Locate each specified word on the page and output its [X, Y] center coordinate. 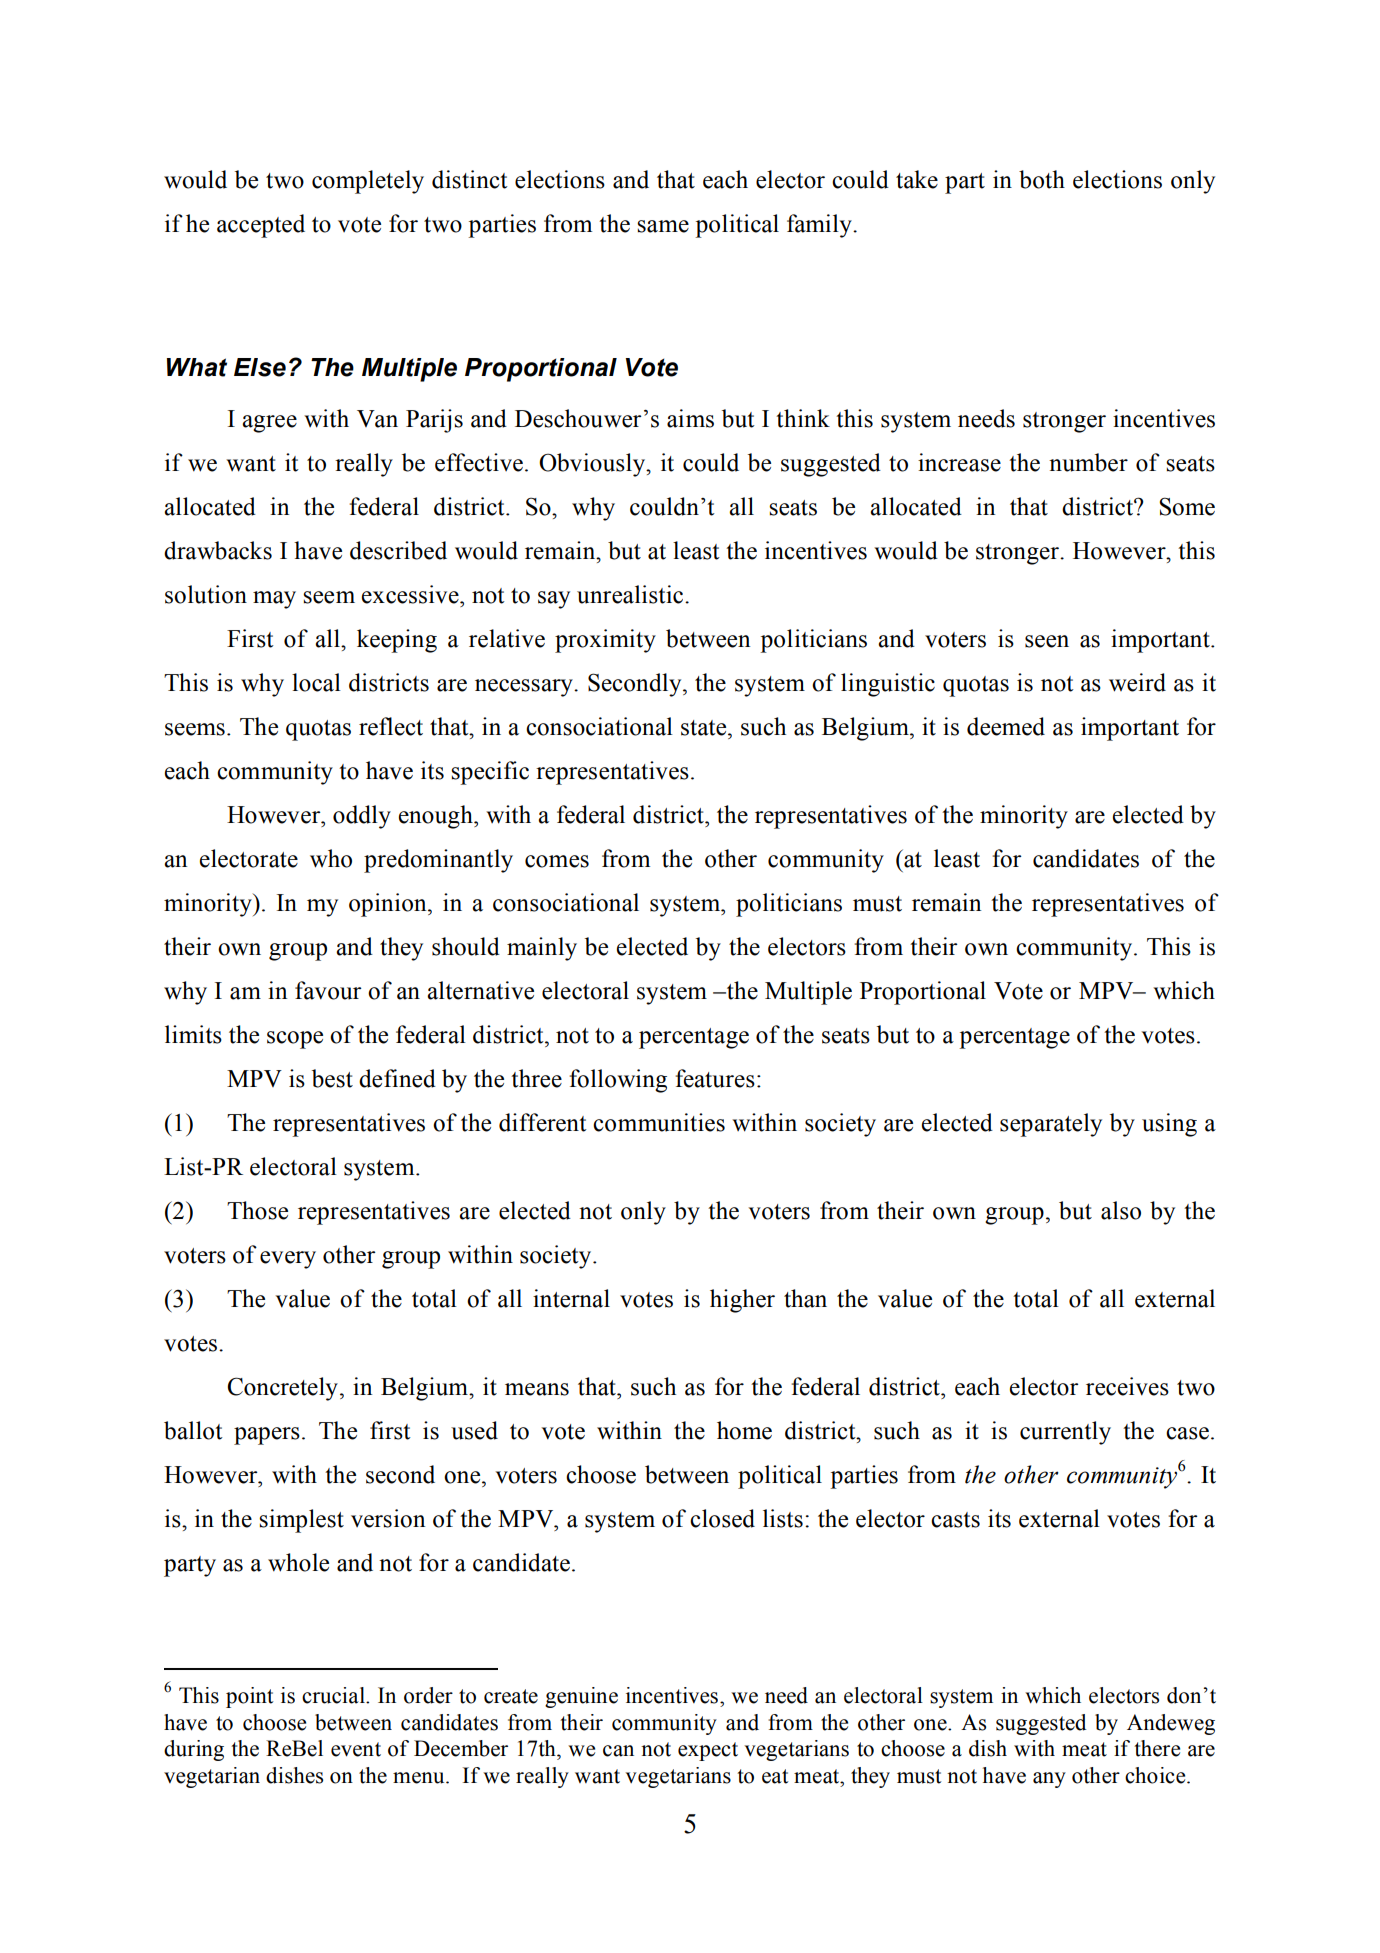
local [316, 682]
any [1049, 1780]
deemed [1006, 726]
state [705, 728]
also [1121, 1210]
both [1042, 179]
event [356, 1749]
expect [708, 1751]
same [663, 226]
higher [742, 1301]
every [288, 1260]
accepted [261, 226]
